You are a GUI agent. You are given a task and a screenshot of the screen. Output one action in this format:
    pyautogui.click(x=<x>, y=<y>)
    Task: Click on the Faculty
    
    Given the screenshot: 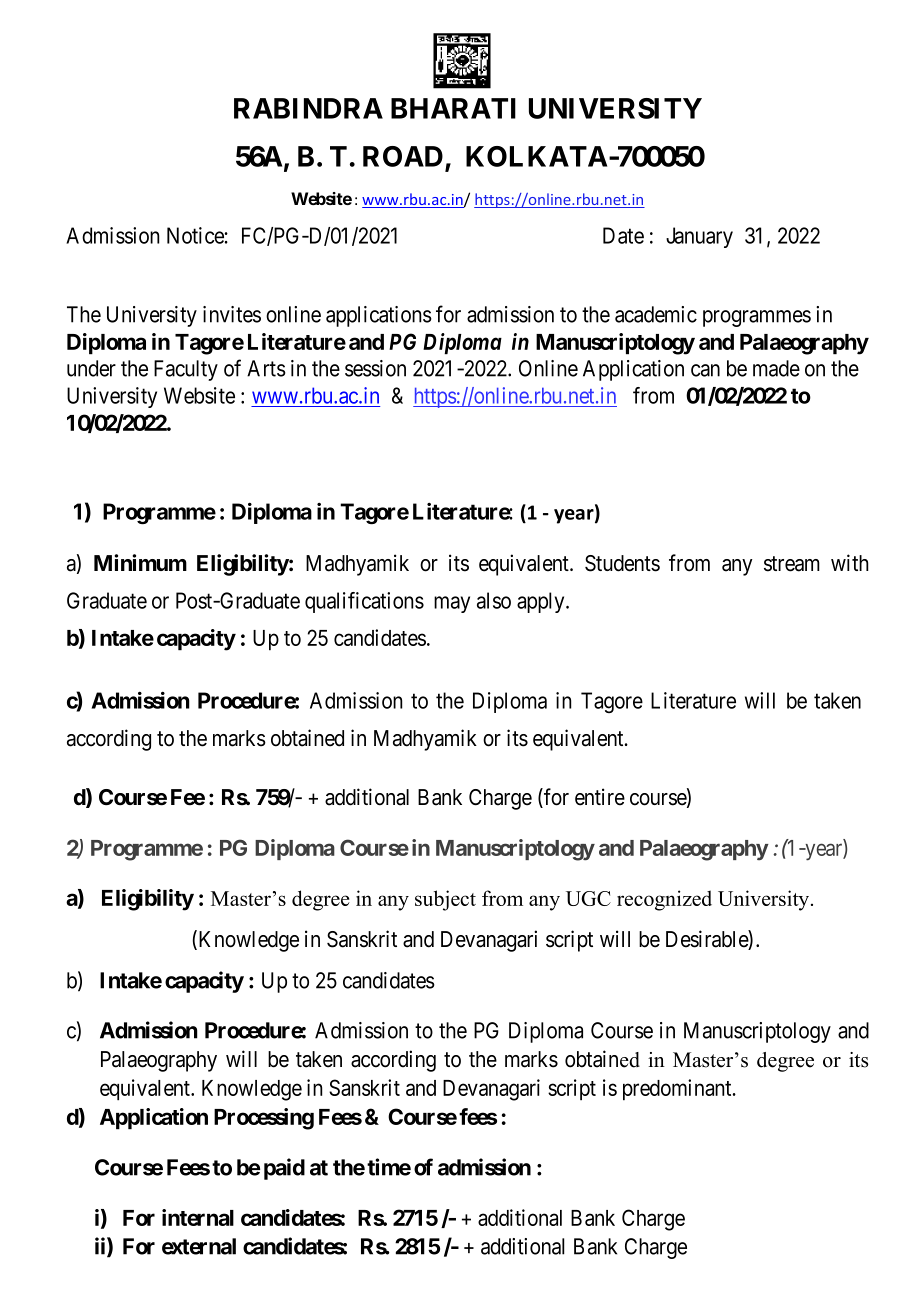 What is the action you would take?
    pyautogui.click(x=186, y=370)
